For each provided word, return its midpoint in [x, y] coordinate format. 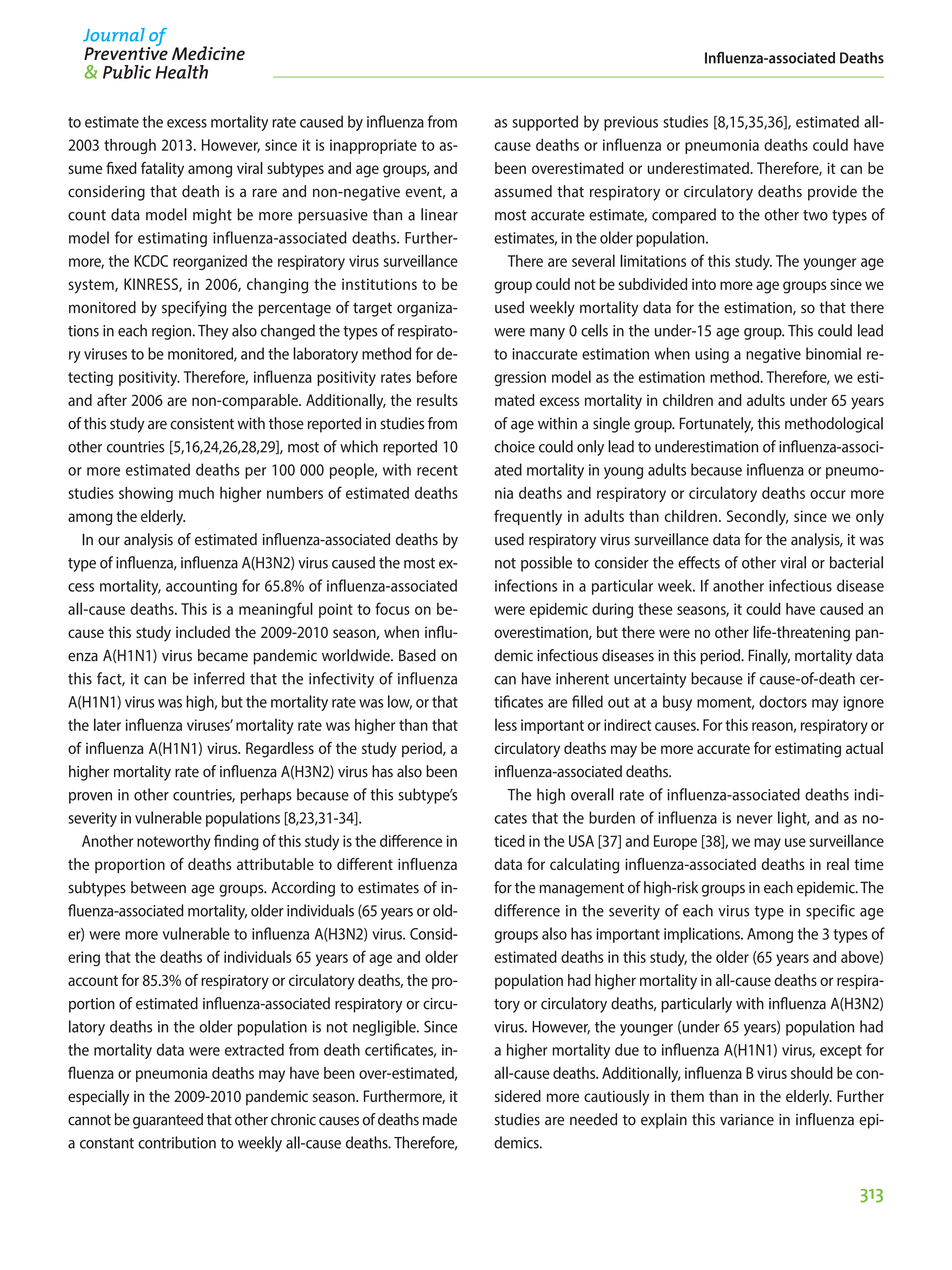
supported [545, 123]
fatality [162, 170]
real [838, 864]
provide [832, 193]
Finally [769, 657]
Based [417, 655]
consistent [202, 424]
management [581, 890]
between [158, 887]
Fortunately [716, 425]
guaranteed [168, 1121]
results [437, 400]
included [203, 632]
